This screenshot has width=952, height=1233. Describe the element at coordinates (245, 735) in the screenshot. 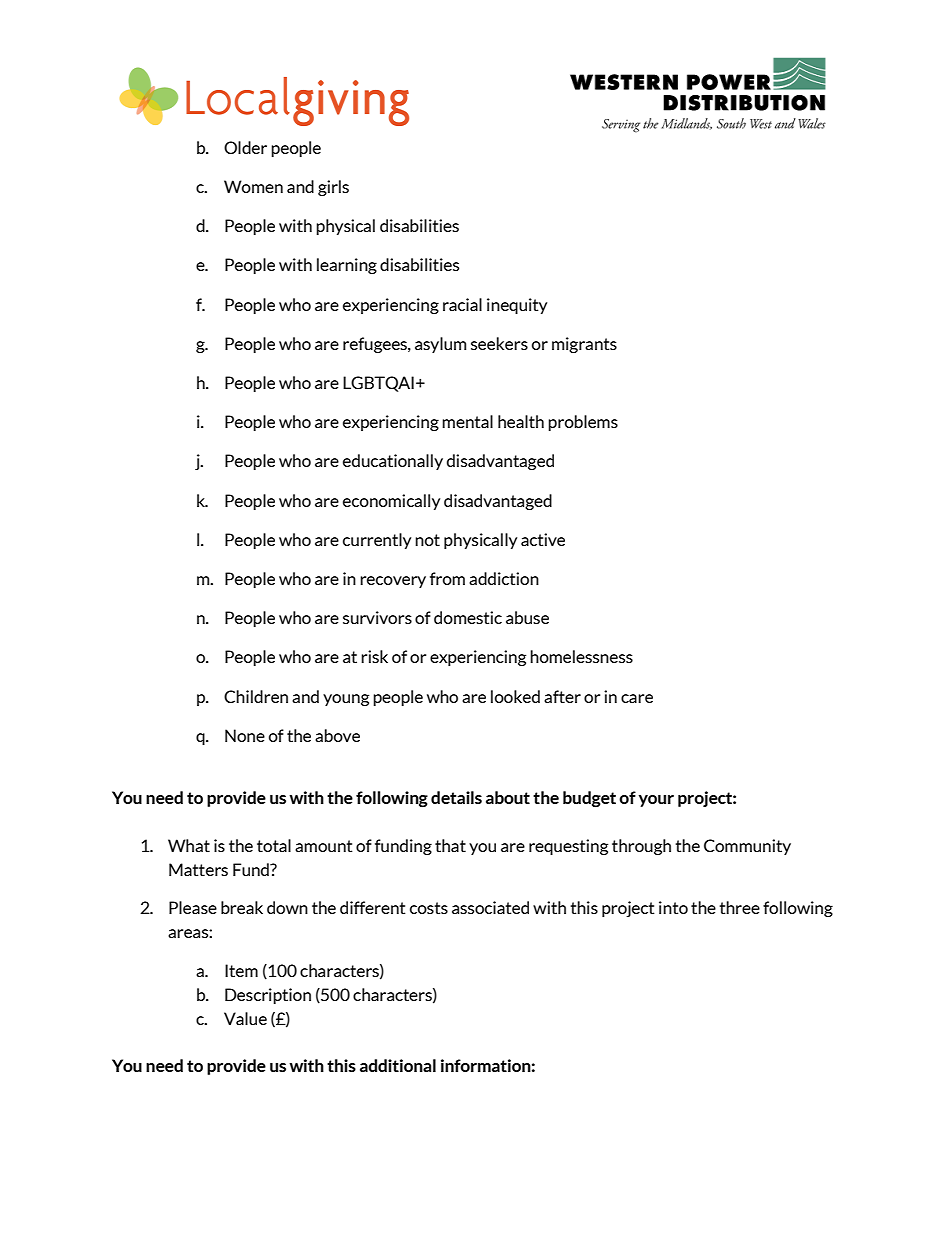

I see `None` at that location.
